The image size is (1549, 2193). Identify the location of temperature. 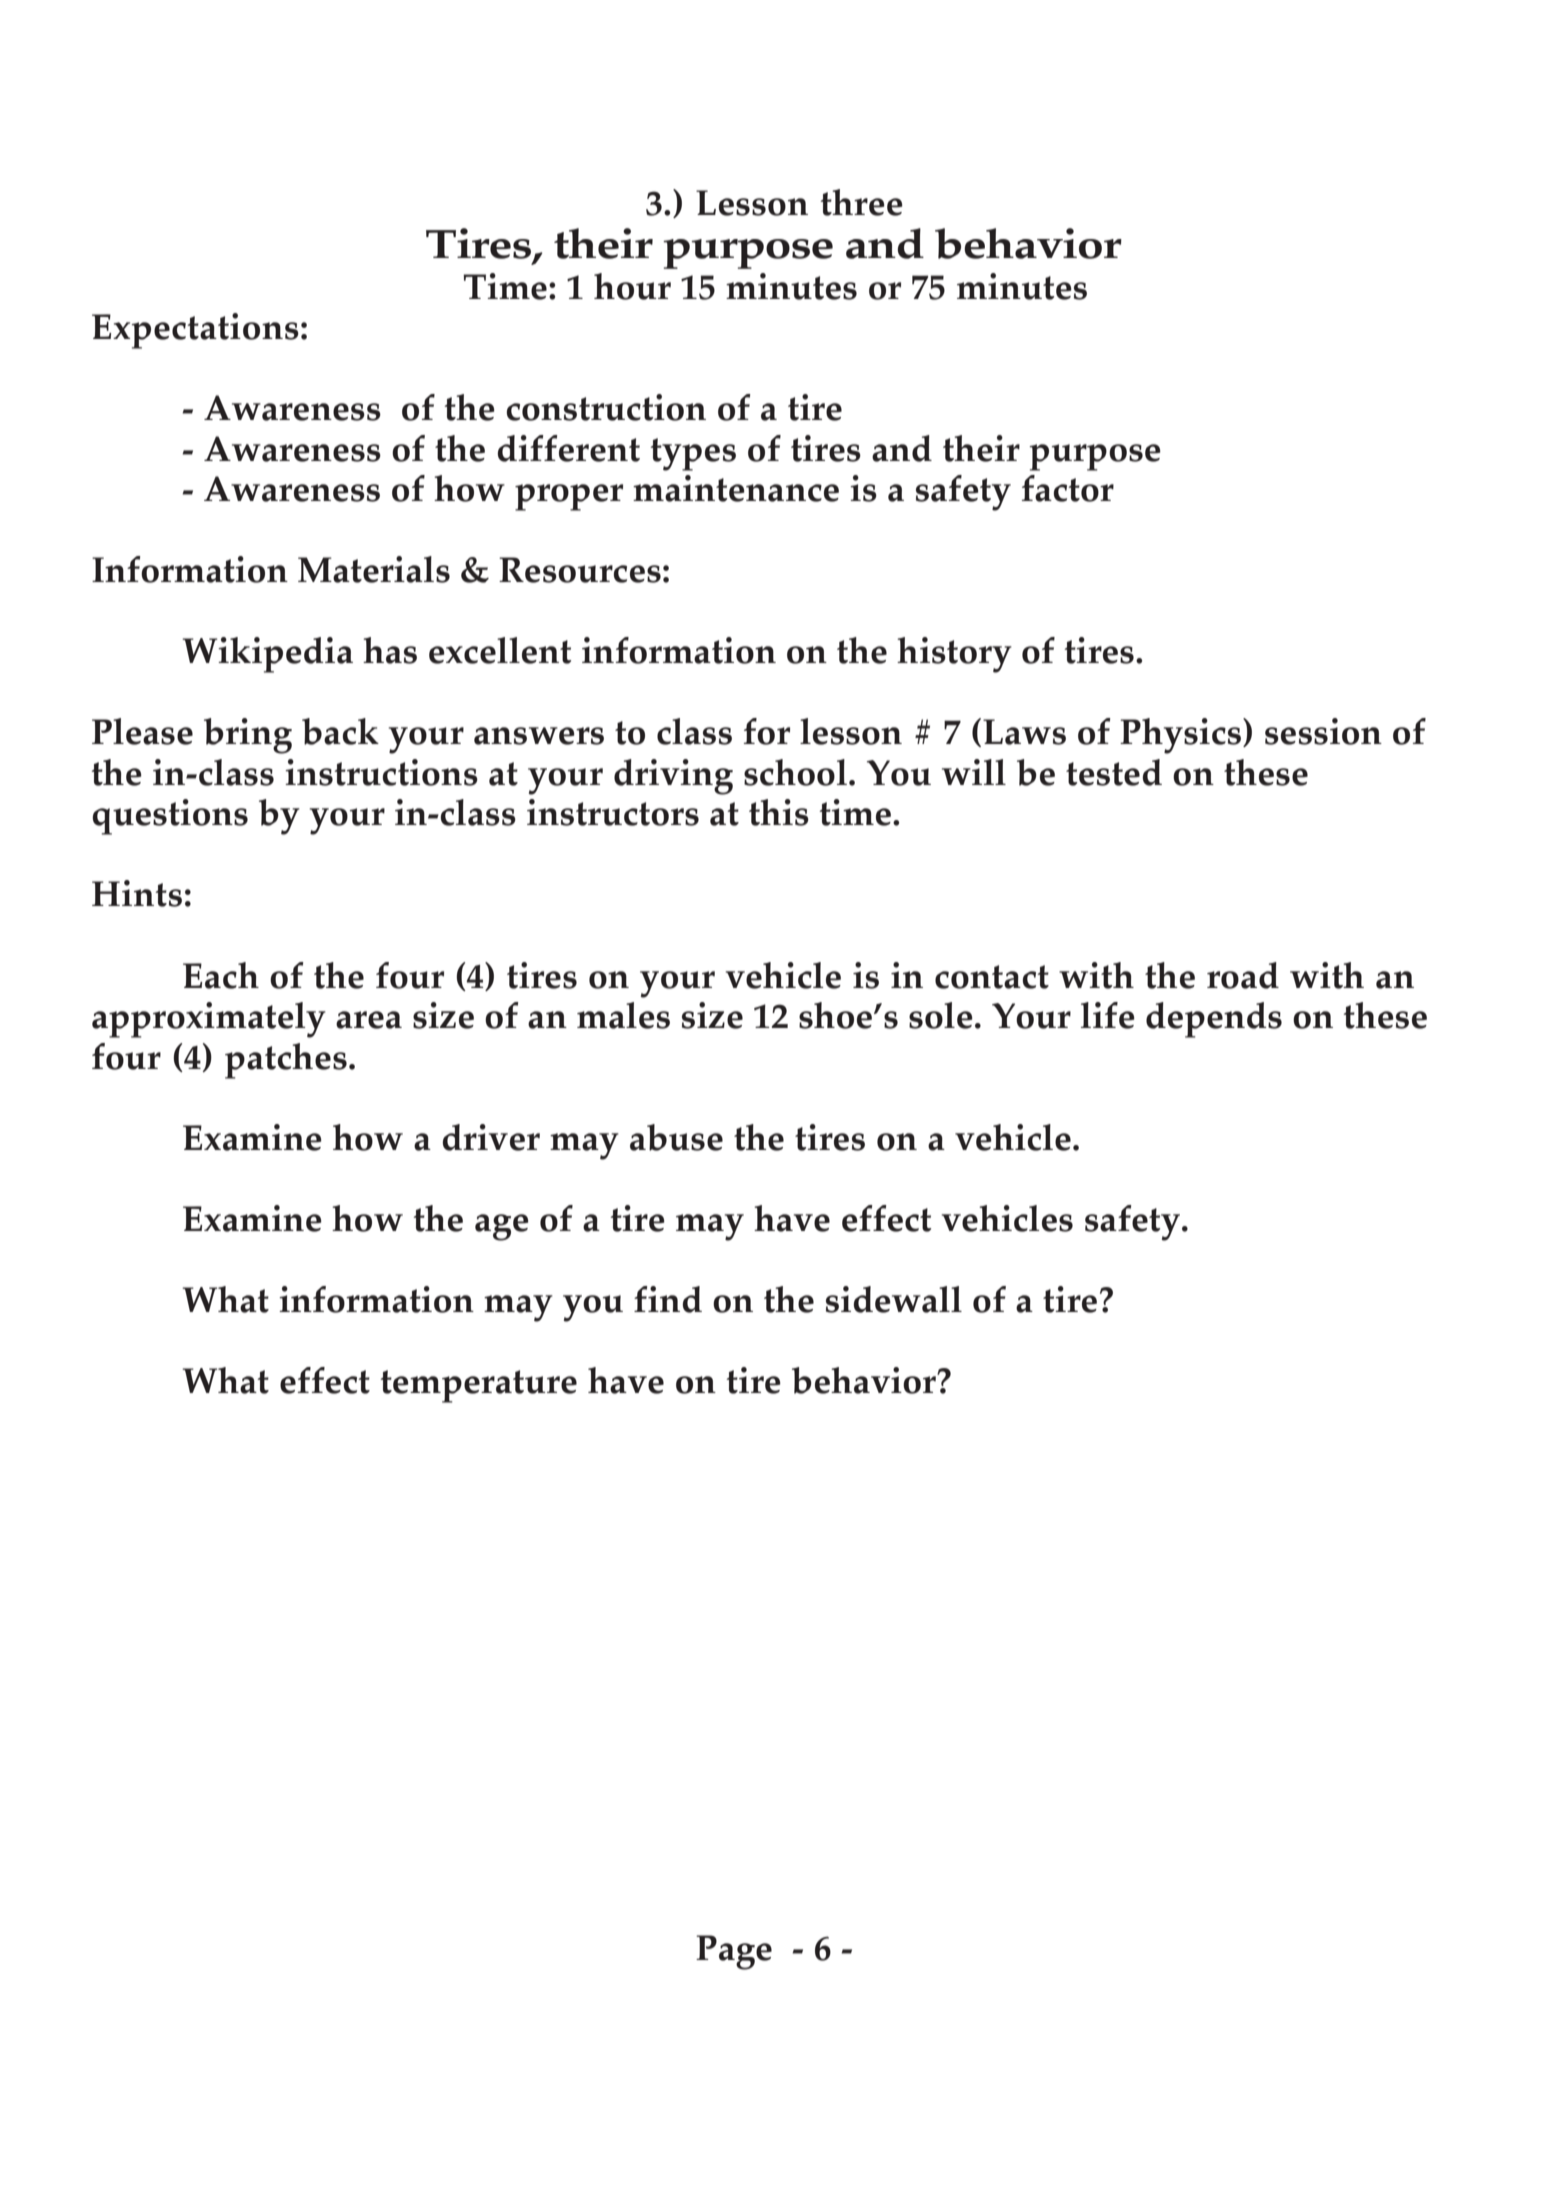
(479, 1386).
